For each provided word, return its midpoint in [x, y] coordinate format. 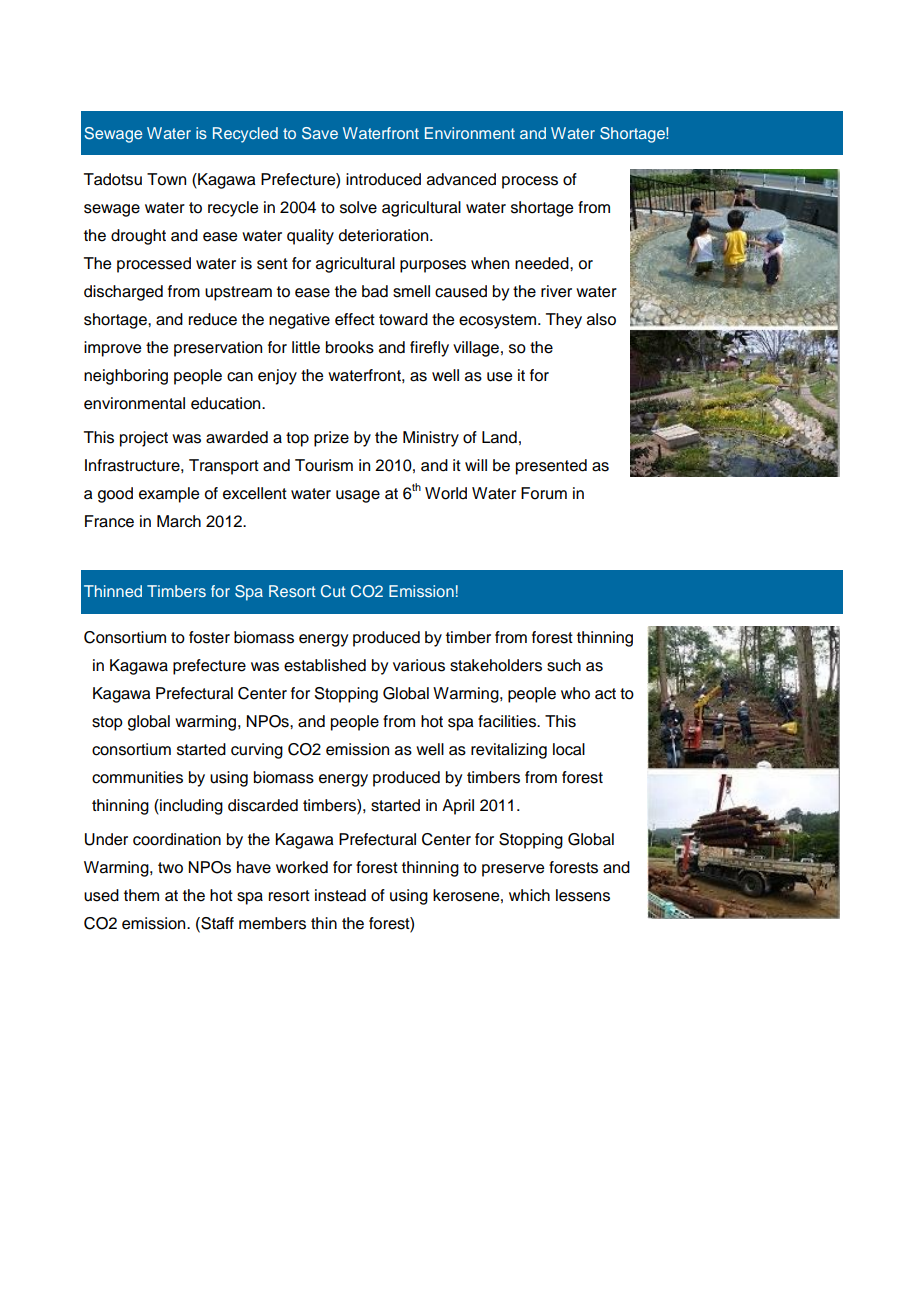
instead [340, 895]
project [144, 439]
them [141, 895]
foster [209, 637]
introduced [383, 179]
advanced [461, 179]
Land [499, 437]
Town [166, 179]
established [325, 665]
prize [331, 439]
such [564, 665]
